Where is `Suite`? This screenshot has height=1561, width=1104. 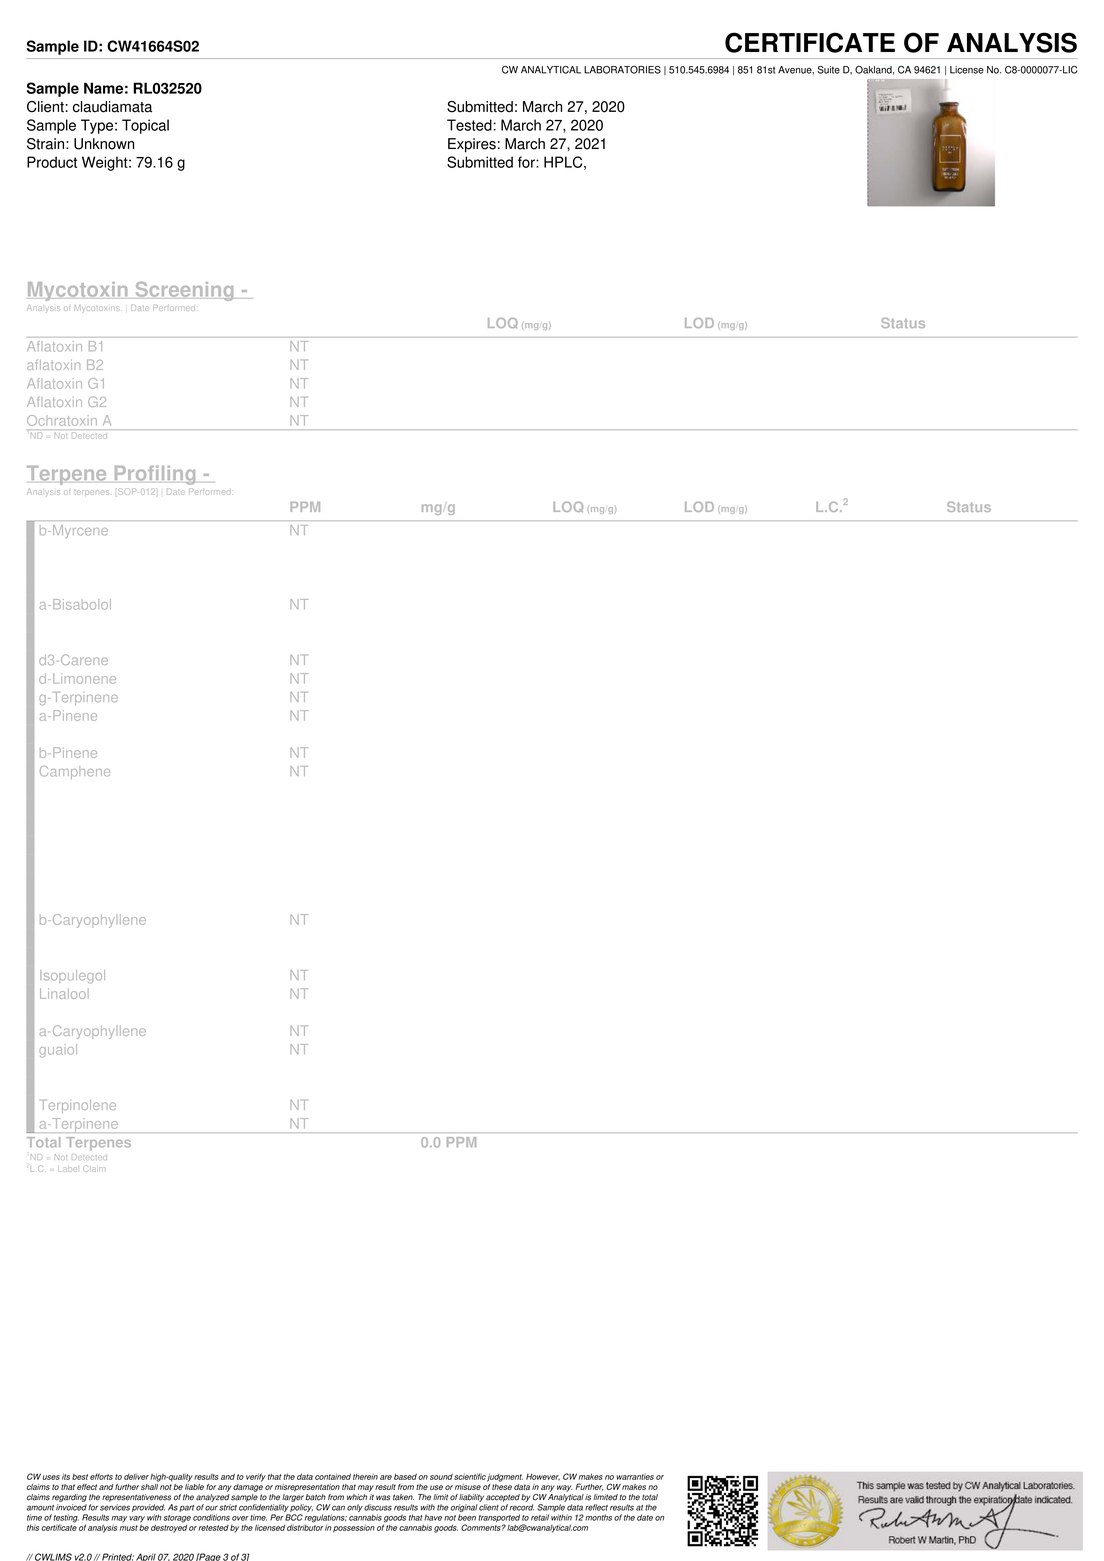
Suite is located at coordinates (828, 70).
